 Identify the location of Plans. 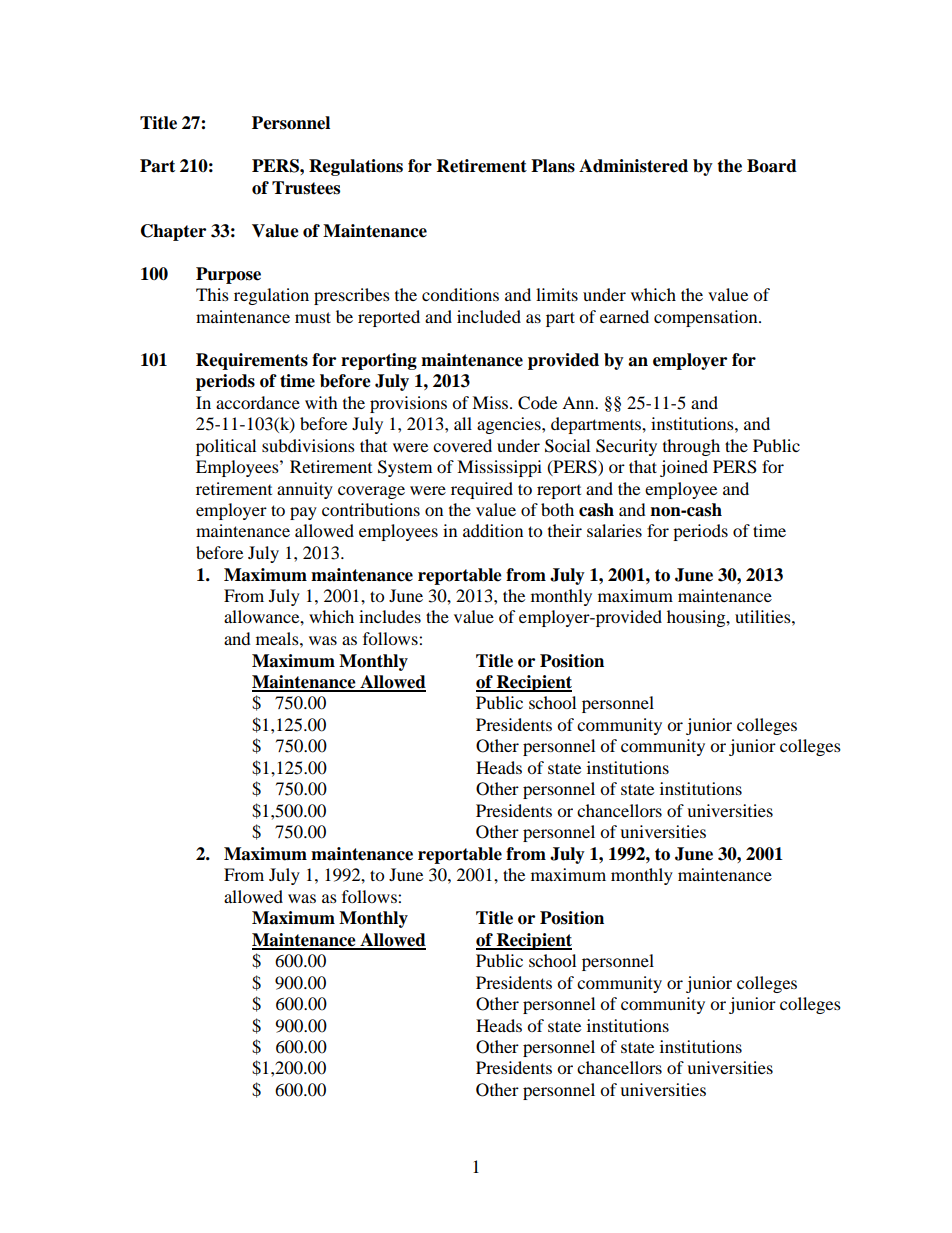
(553, 166).
